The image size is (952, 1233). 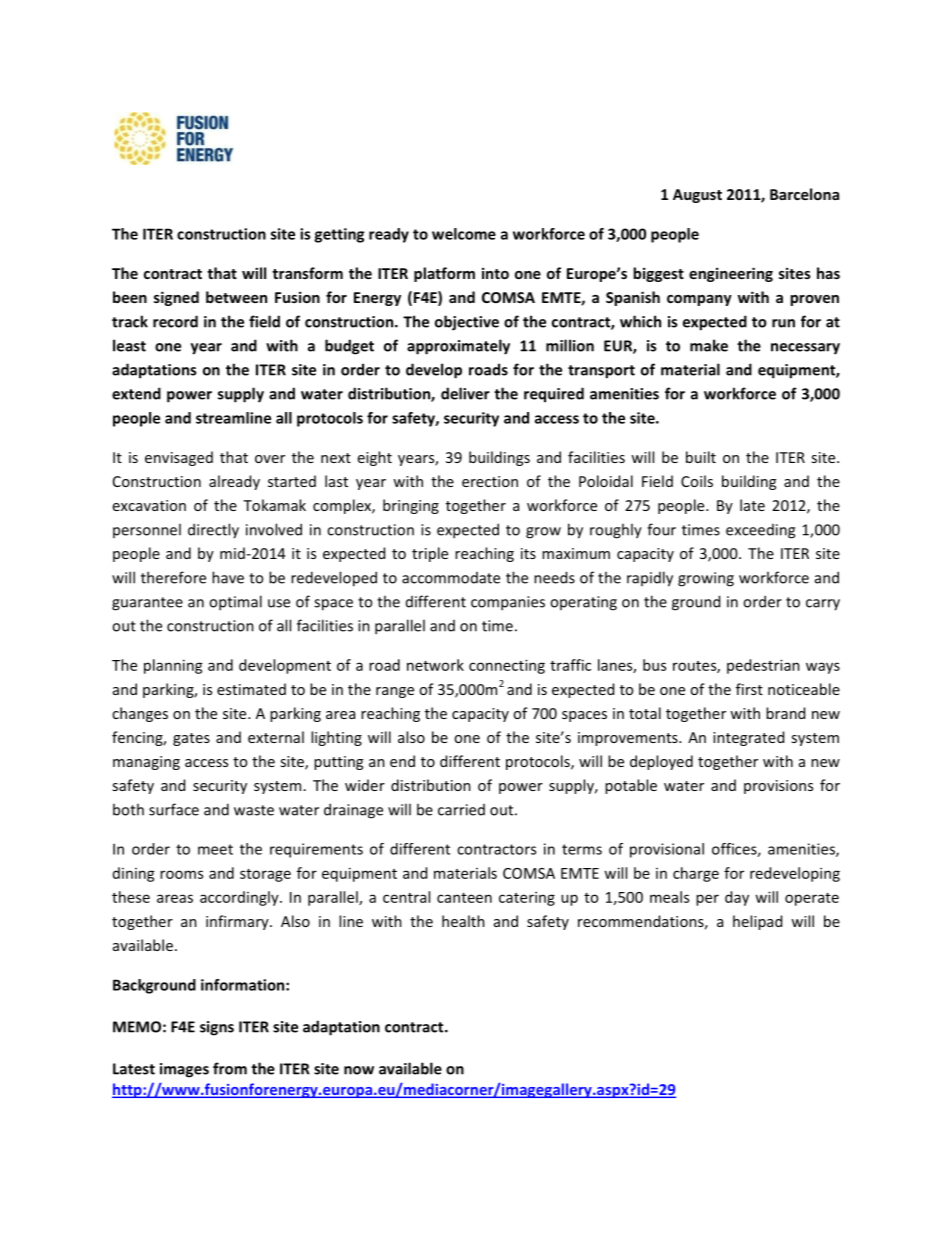 What do you see at coordinates (217, 1028) in the document?
I see `signs` at bounding box center [217, 1028].
